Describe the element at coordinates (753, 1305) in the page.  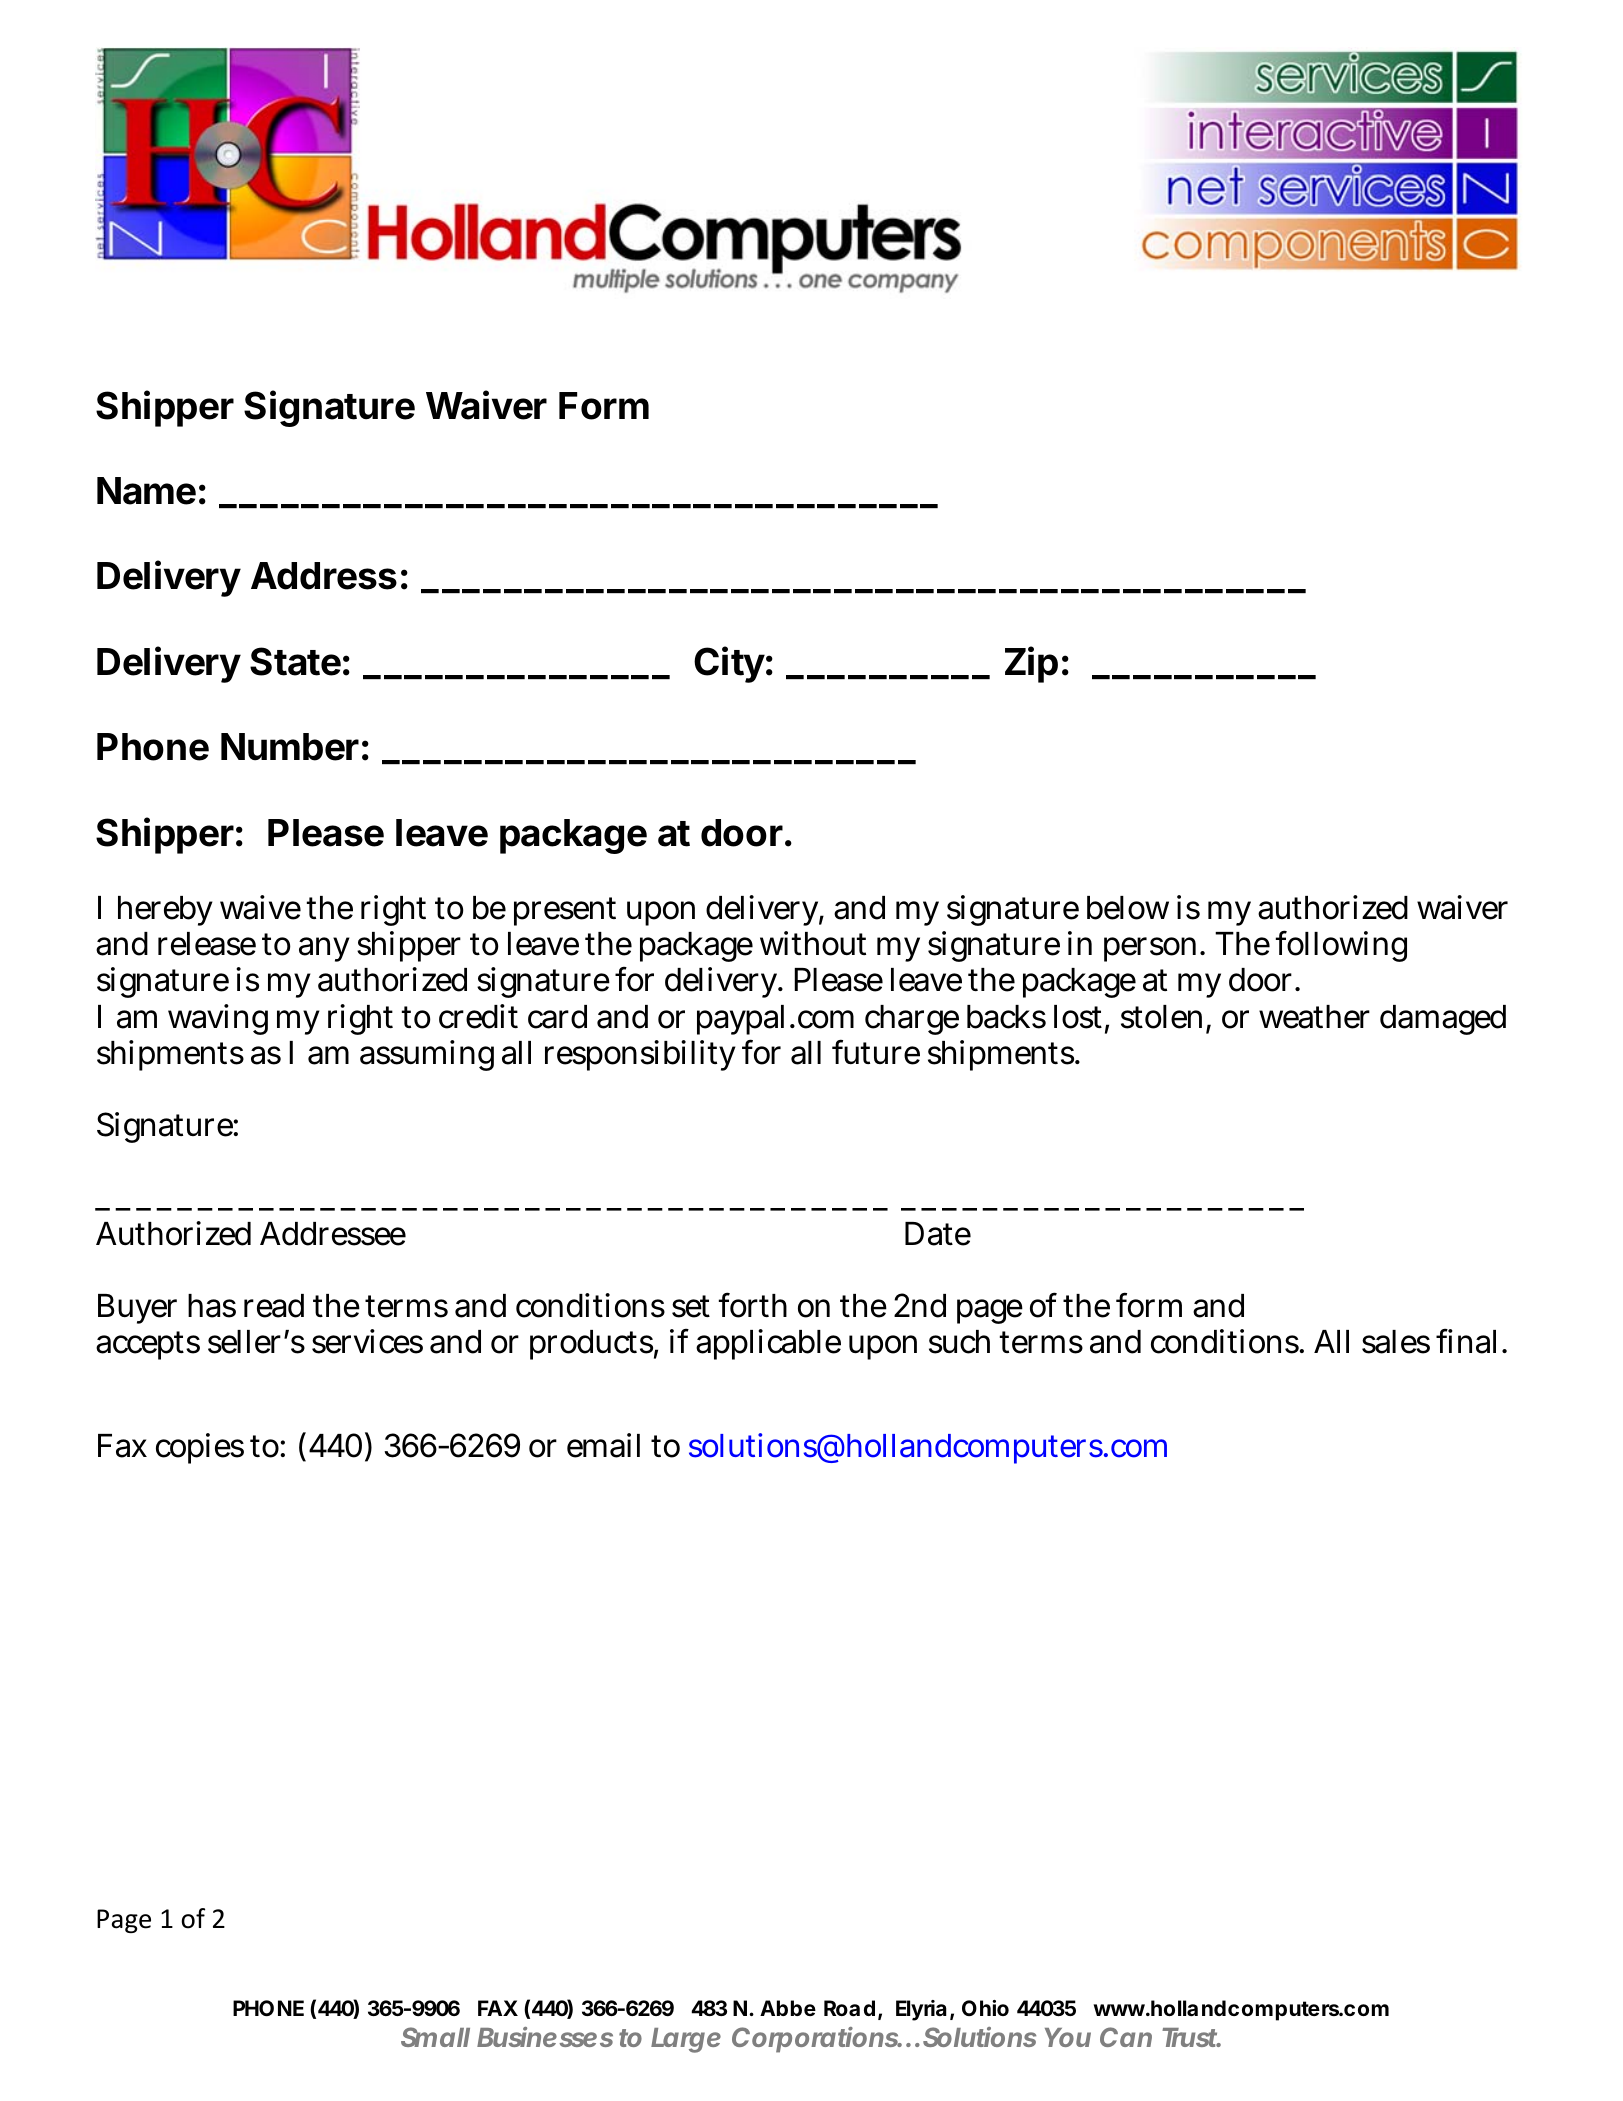
I see `forth` at that location.
